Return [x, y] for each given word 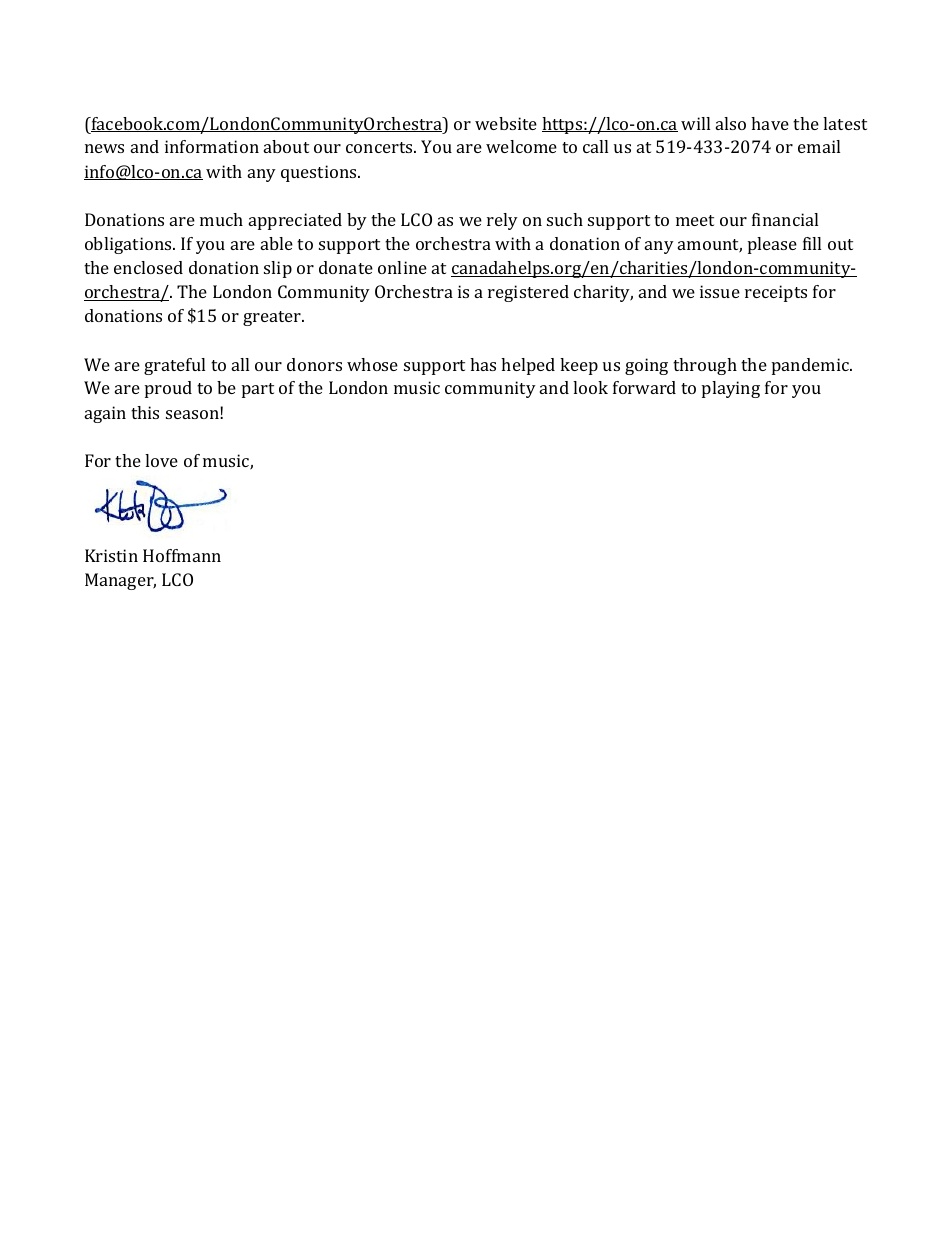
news [104, 148]
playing [731, 389]
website [506, 123]
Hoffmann [182, 555]
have [770, 123]
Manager [120, 581]
